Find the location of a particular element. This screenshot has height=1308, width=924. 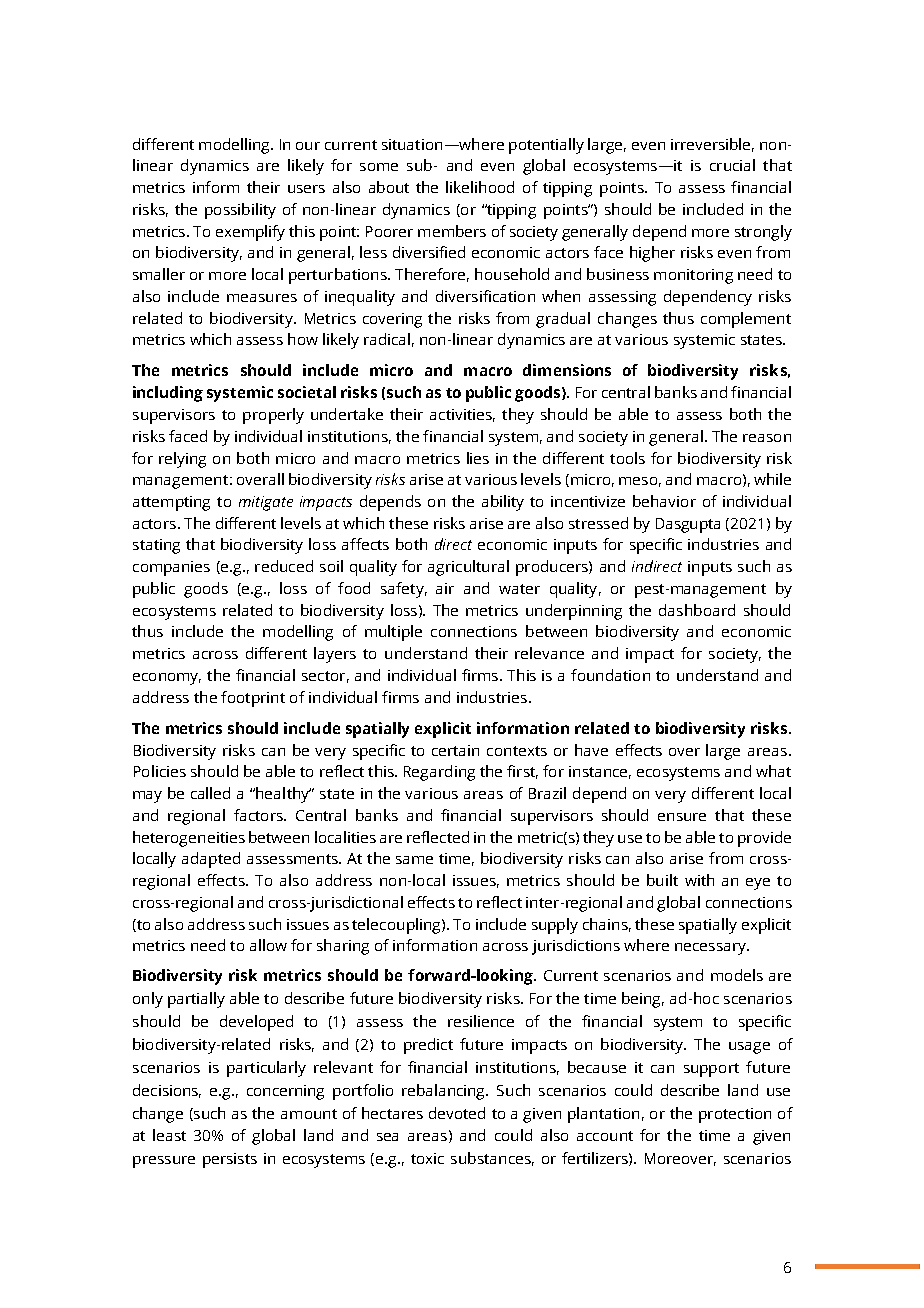

possibility is located at coordinates (240, 211).
